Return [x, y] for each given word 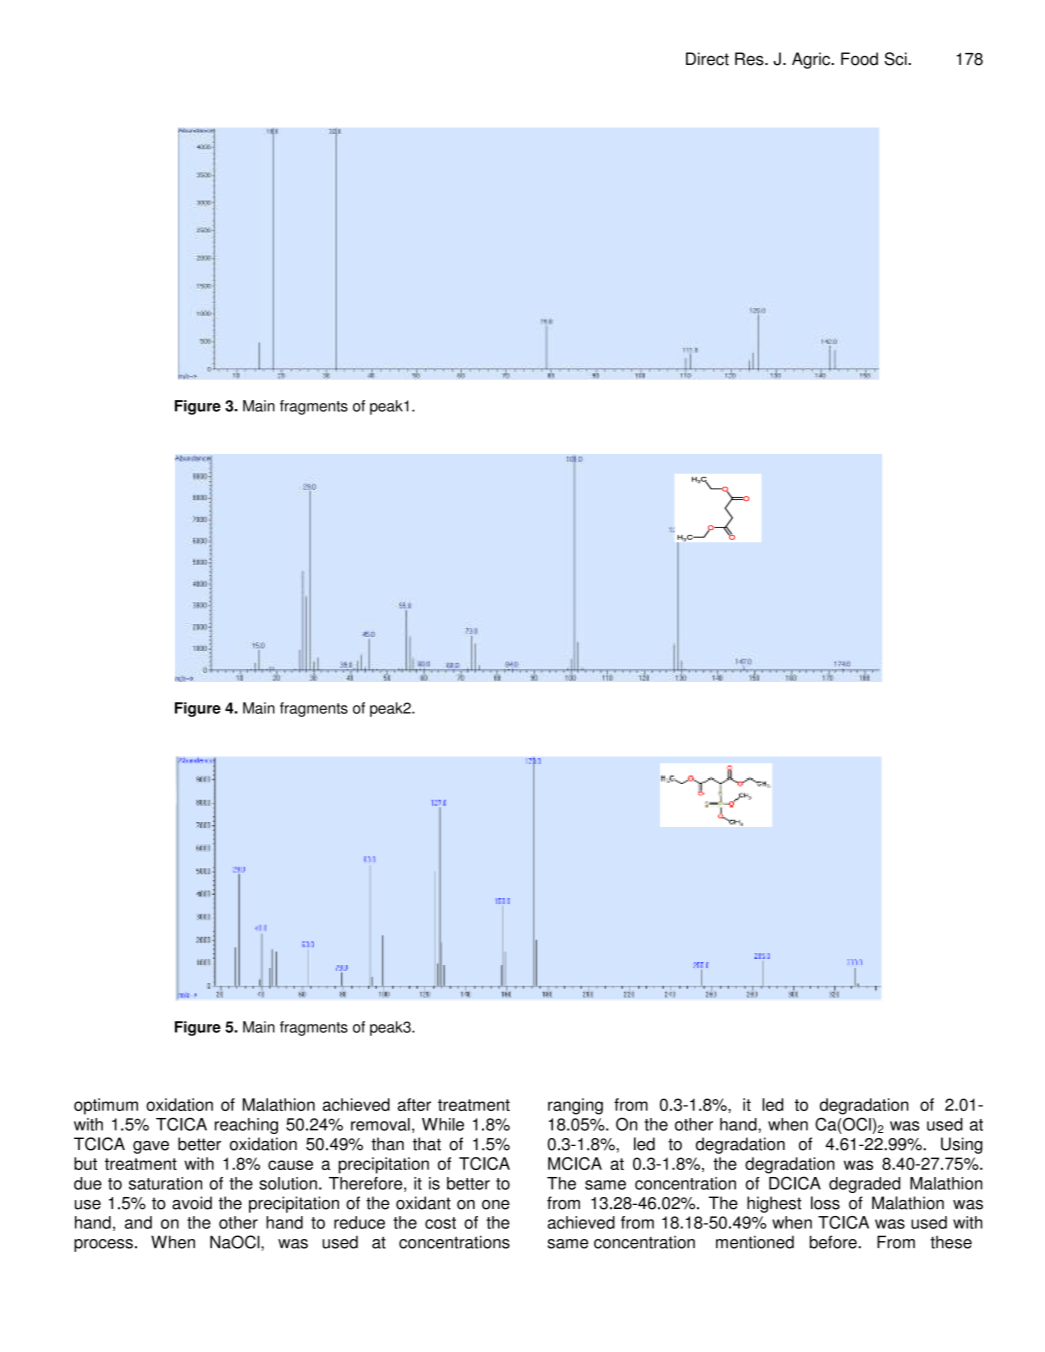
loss [825, 1203]
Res [750, 59]
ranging [575, 1106]
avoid [192, 1203]
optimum [106, 1106]
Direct [707, 59]
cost [440, 1223]
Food [859, 59]
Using [962, 1145]
